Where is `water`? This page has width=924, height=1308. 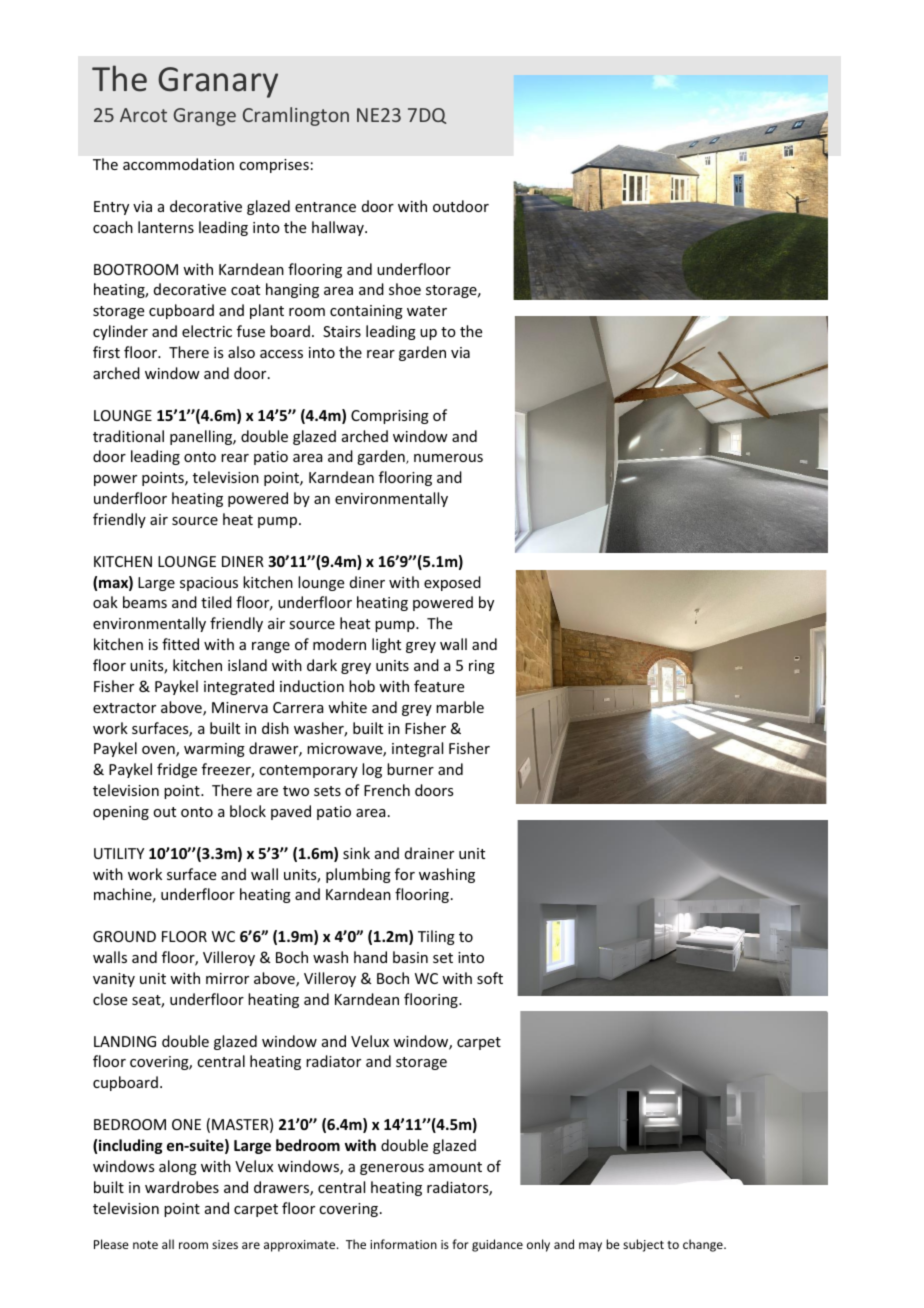
water is located at coordinates (427, 311).
